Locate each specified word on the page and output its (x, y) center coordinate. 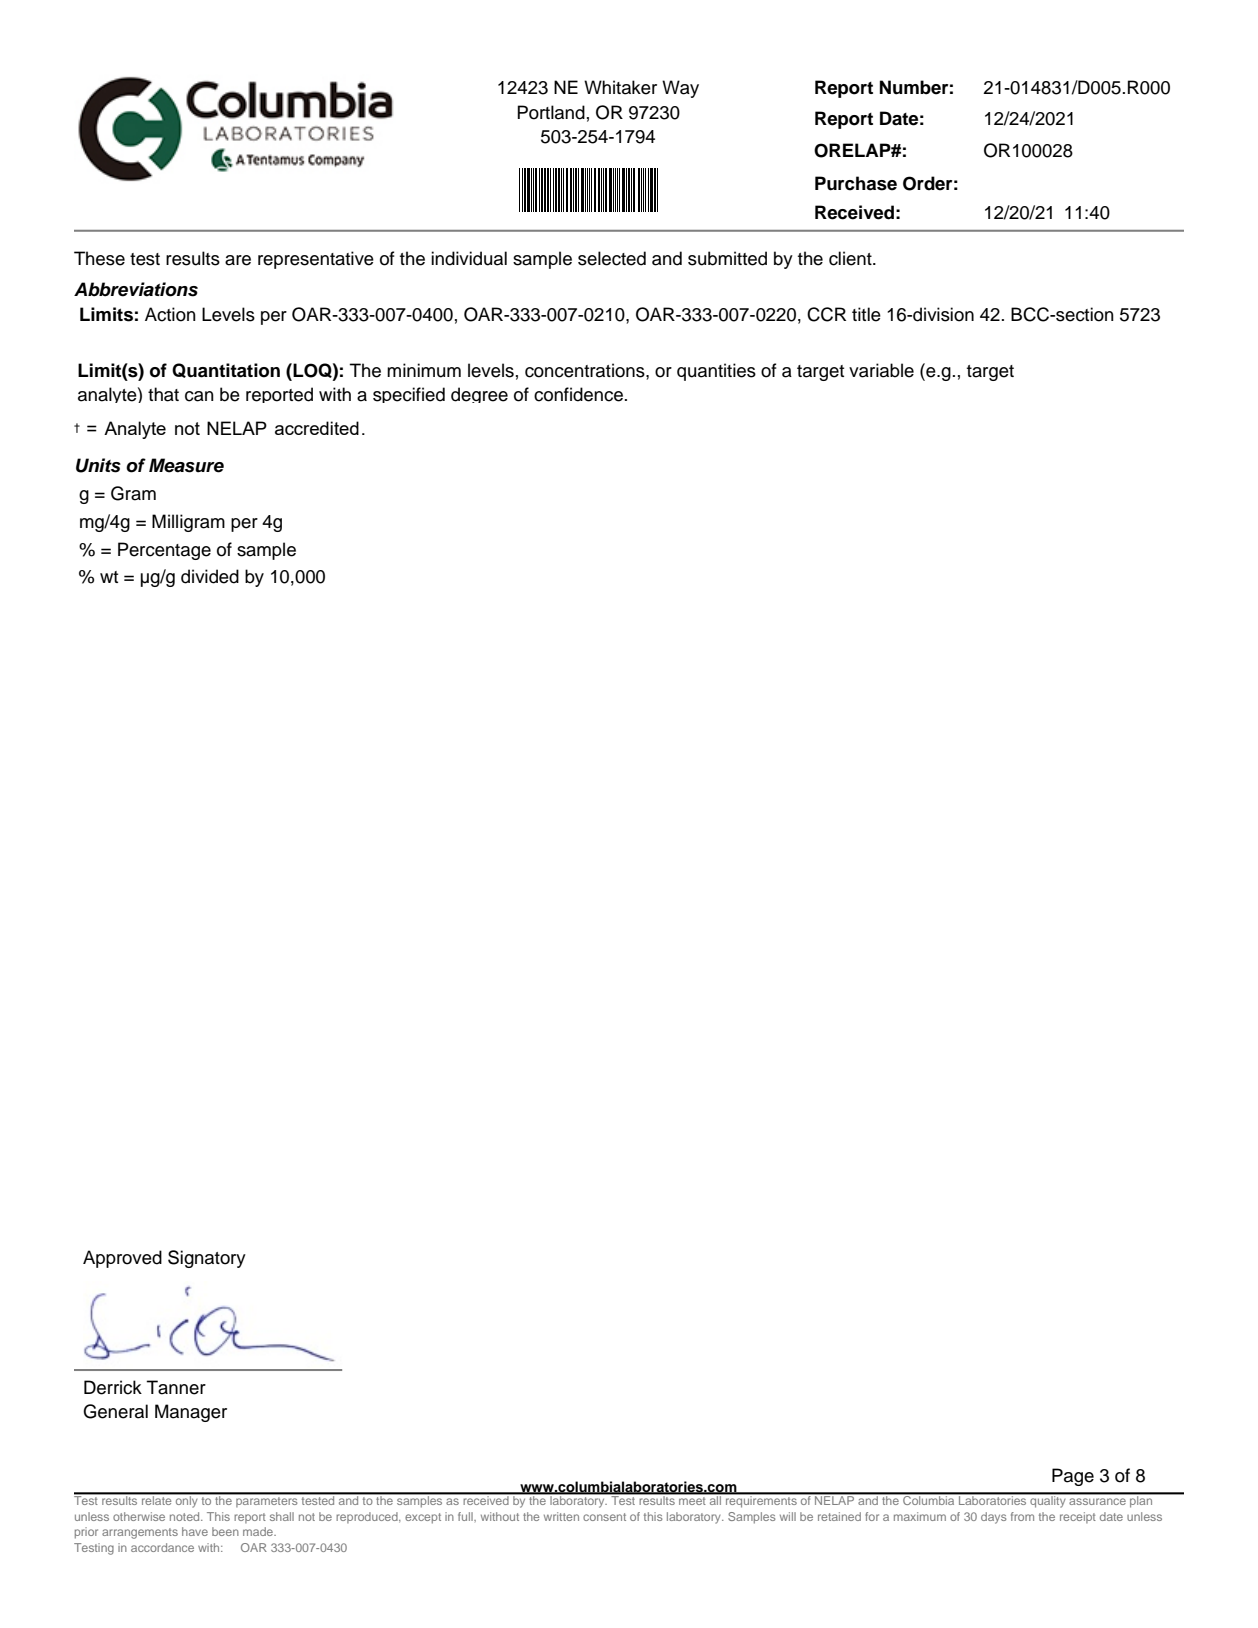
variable (881, 370)
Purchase (856, 183)
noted (186, 1516)
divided (210, 576)
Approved (122, 1259)
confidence (578, 394)
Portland (551, 112)
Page (1073, 1477)
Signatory (207, 1259)
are (238, 260)
